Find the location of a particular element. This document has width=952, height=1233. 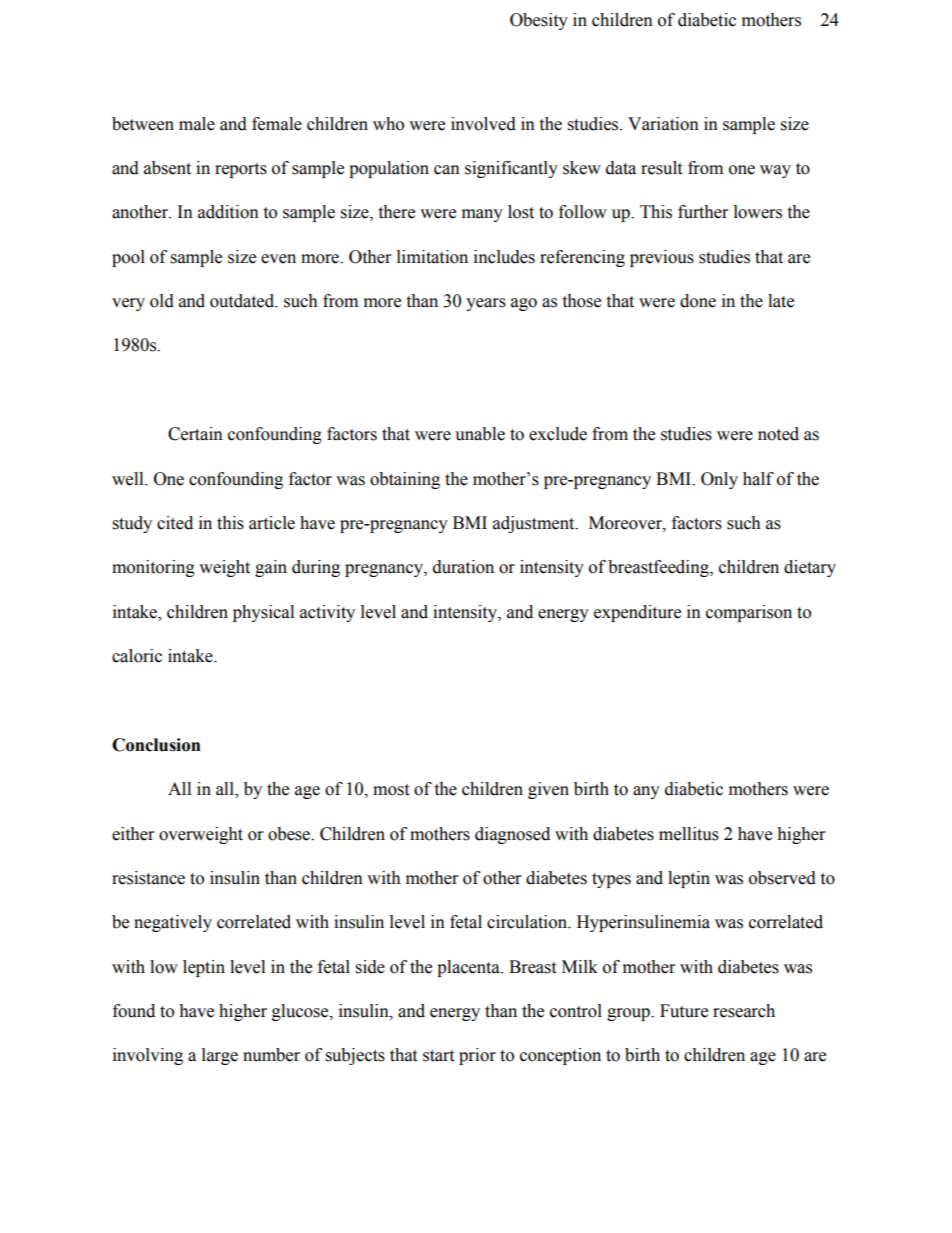

between is located at coordinates (143, 124).
